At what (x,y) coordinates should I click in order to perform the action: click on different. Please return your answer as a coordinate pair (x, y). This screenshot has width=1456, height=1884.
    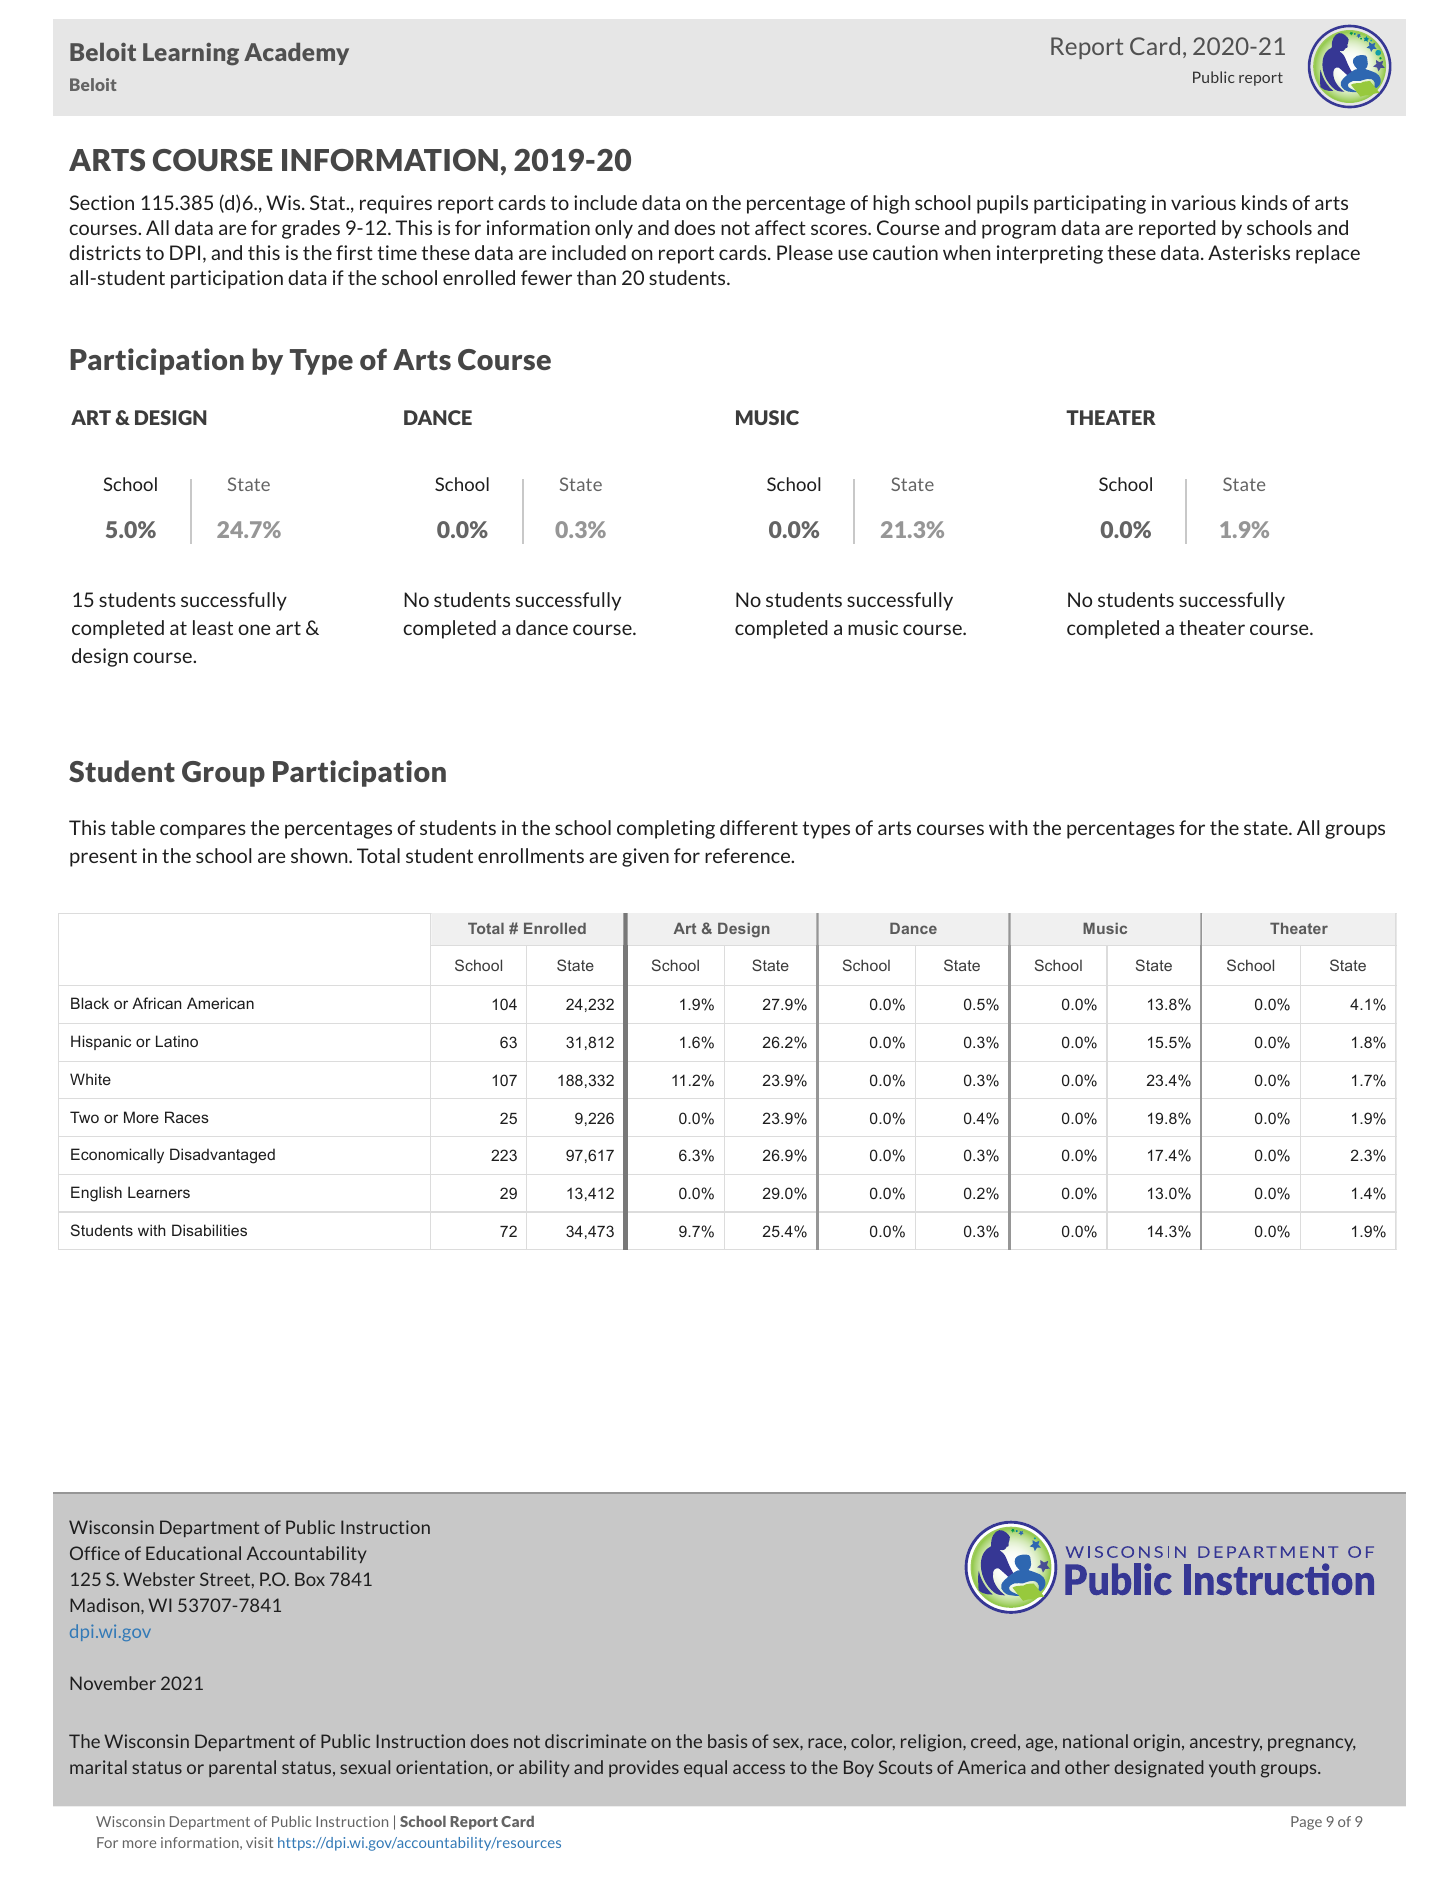
    Looking at the image, I should click on (759, 827).
